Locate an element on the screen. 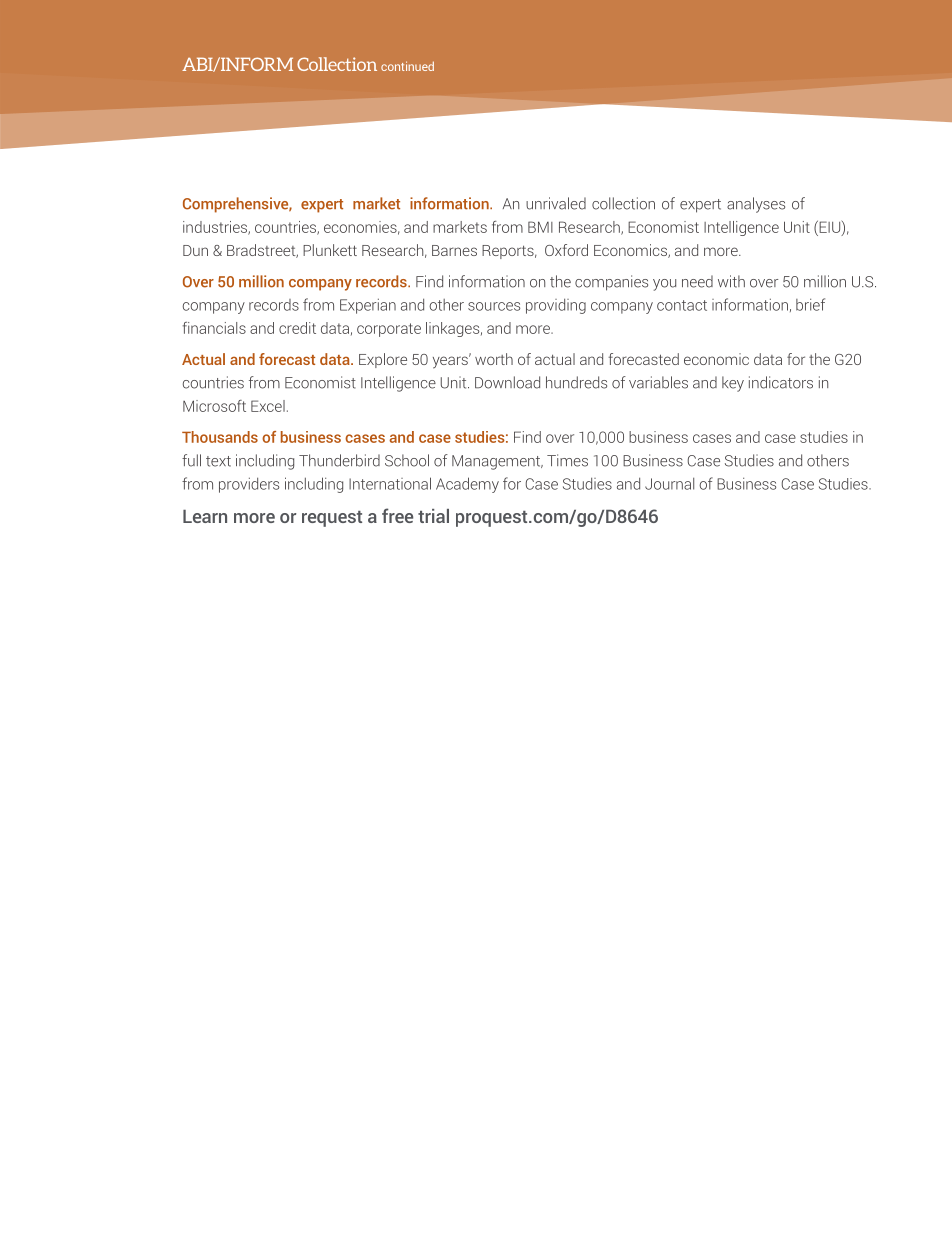  providers is located at coordinates (249, 485).
